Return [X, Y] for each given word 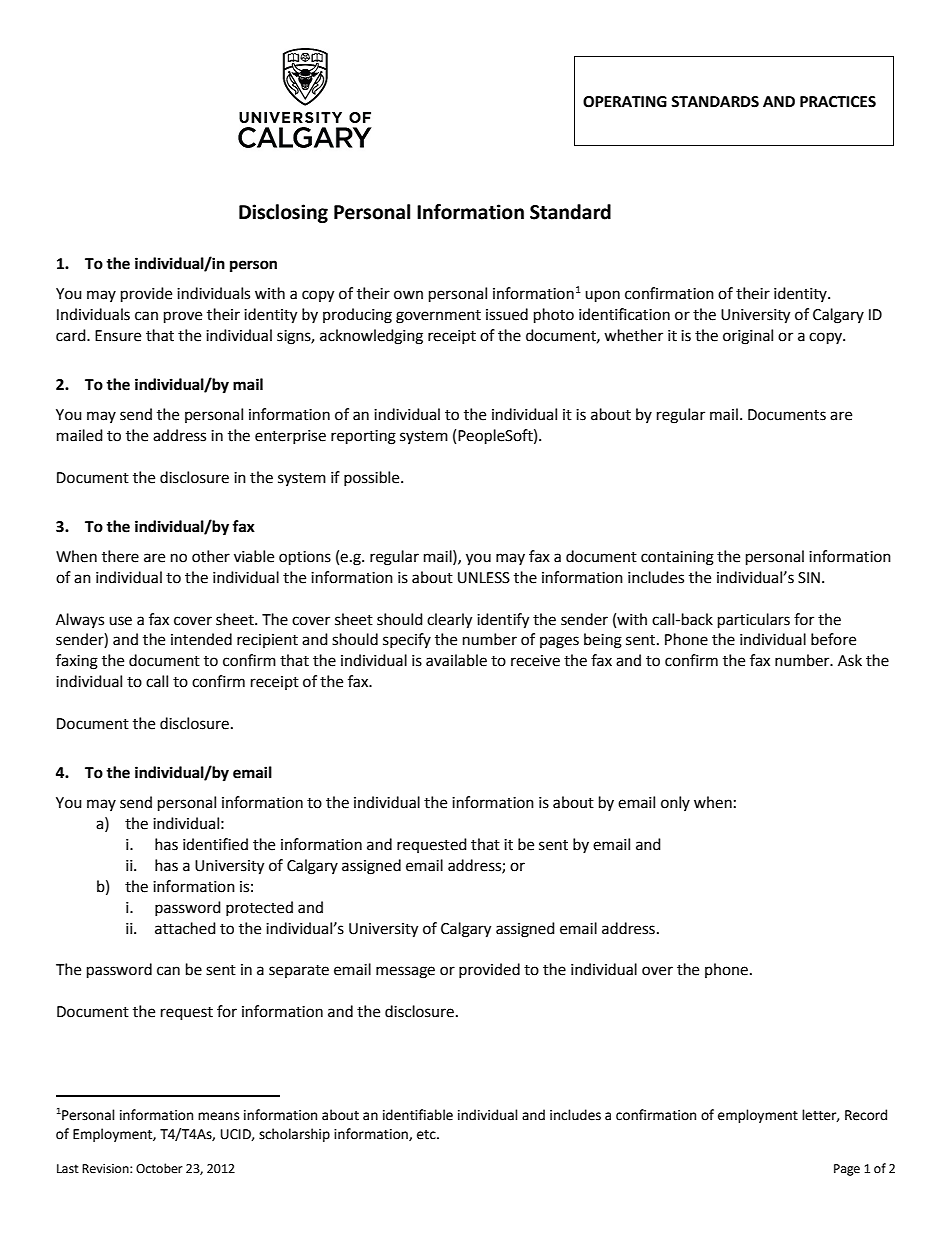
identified [215, 844]
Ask [850, 660]
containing [677, 558]
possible [373, 478]
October [159, 1168]
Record [866, 1115]
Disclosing [283, 213]
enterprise [290, 437]
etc [427, 1135]
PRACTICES [838, 102]
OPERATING [625, 102]
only [675, 803]
